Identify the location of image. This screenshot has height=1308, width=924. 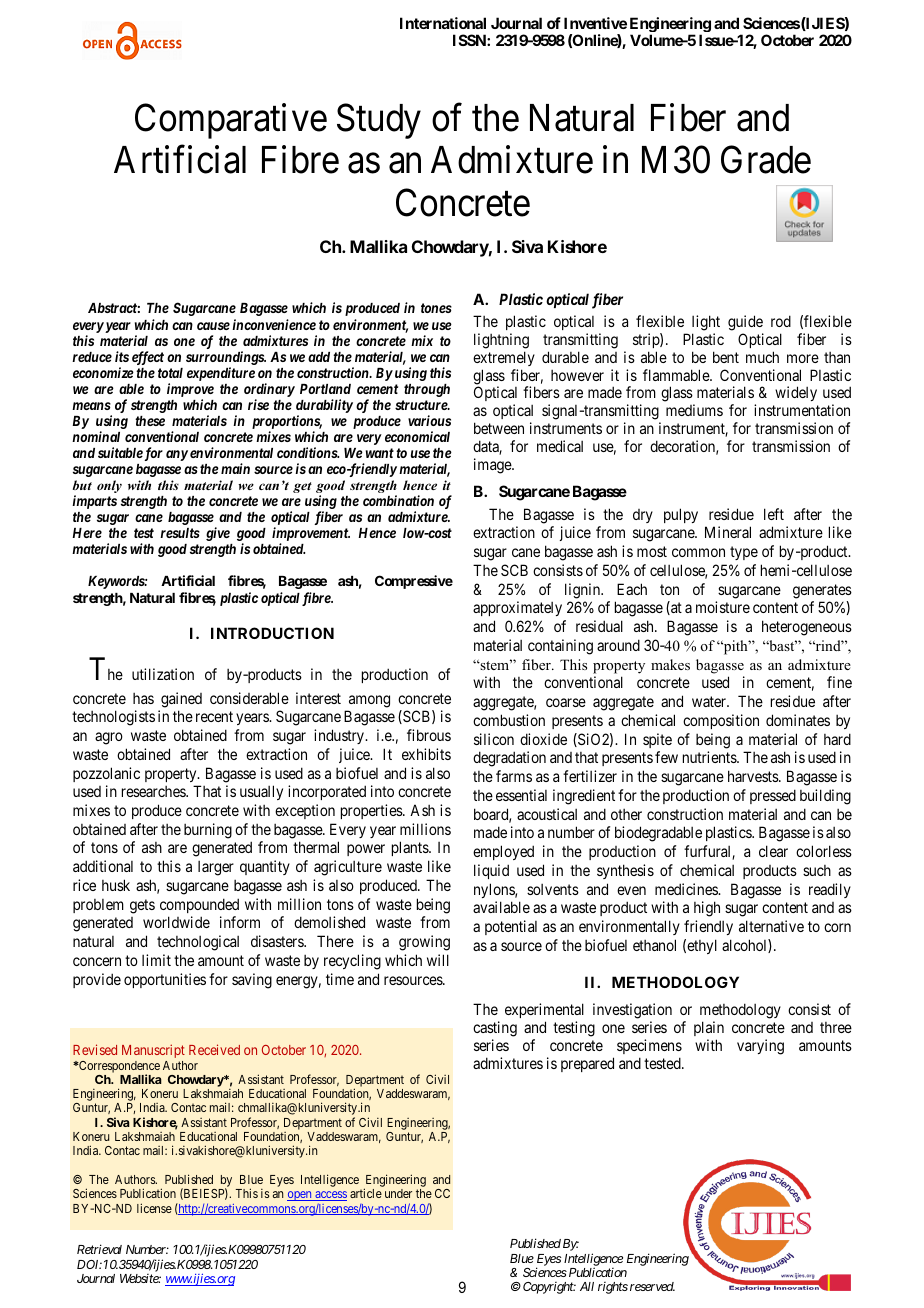
(493, 466).
